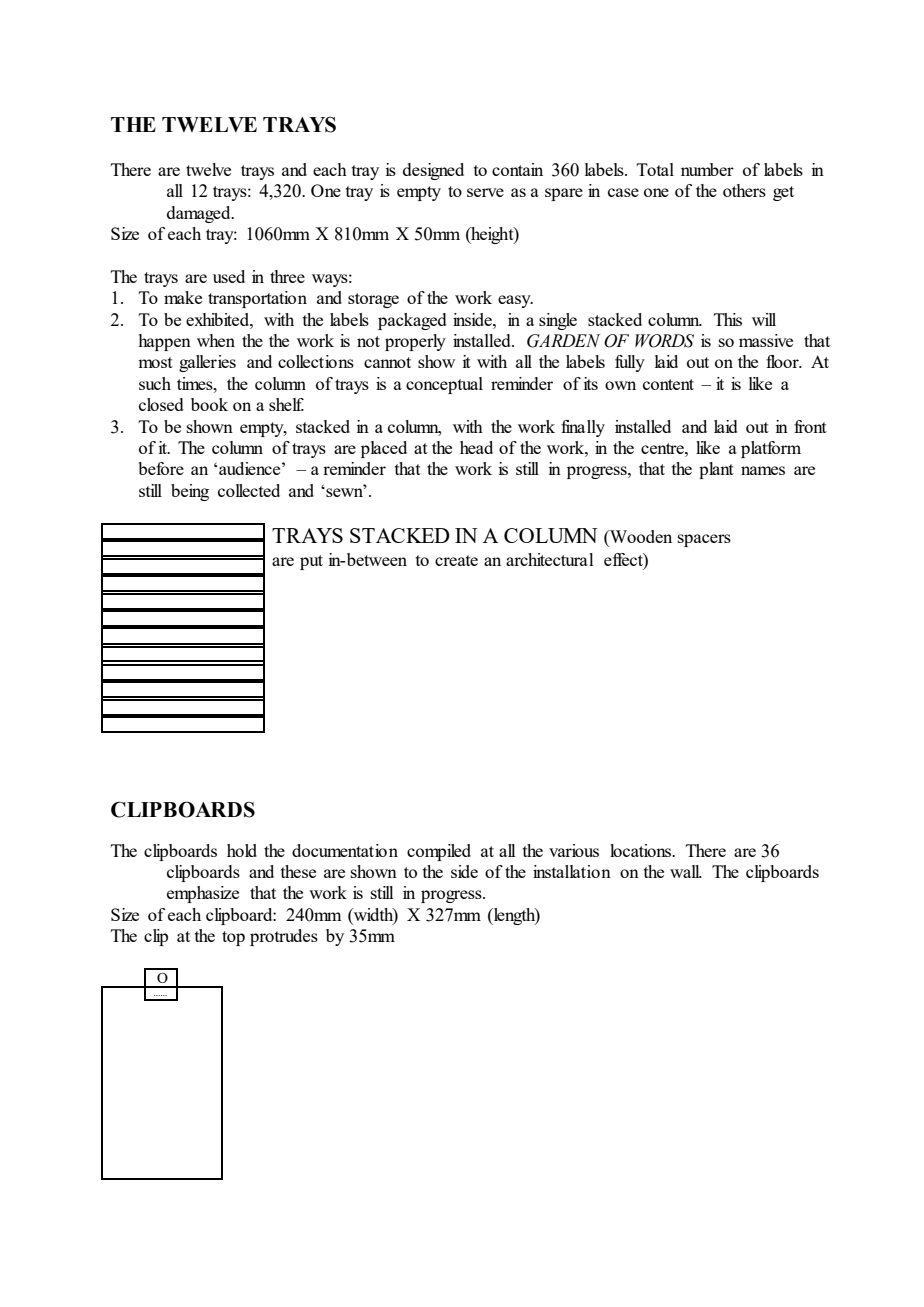  I want to click on damaged, so click(200, 214).
